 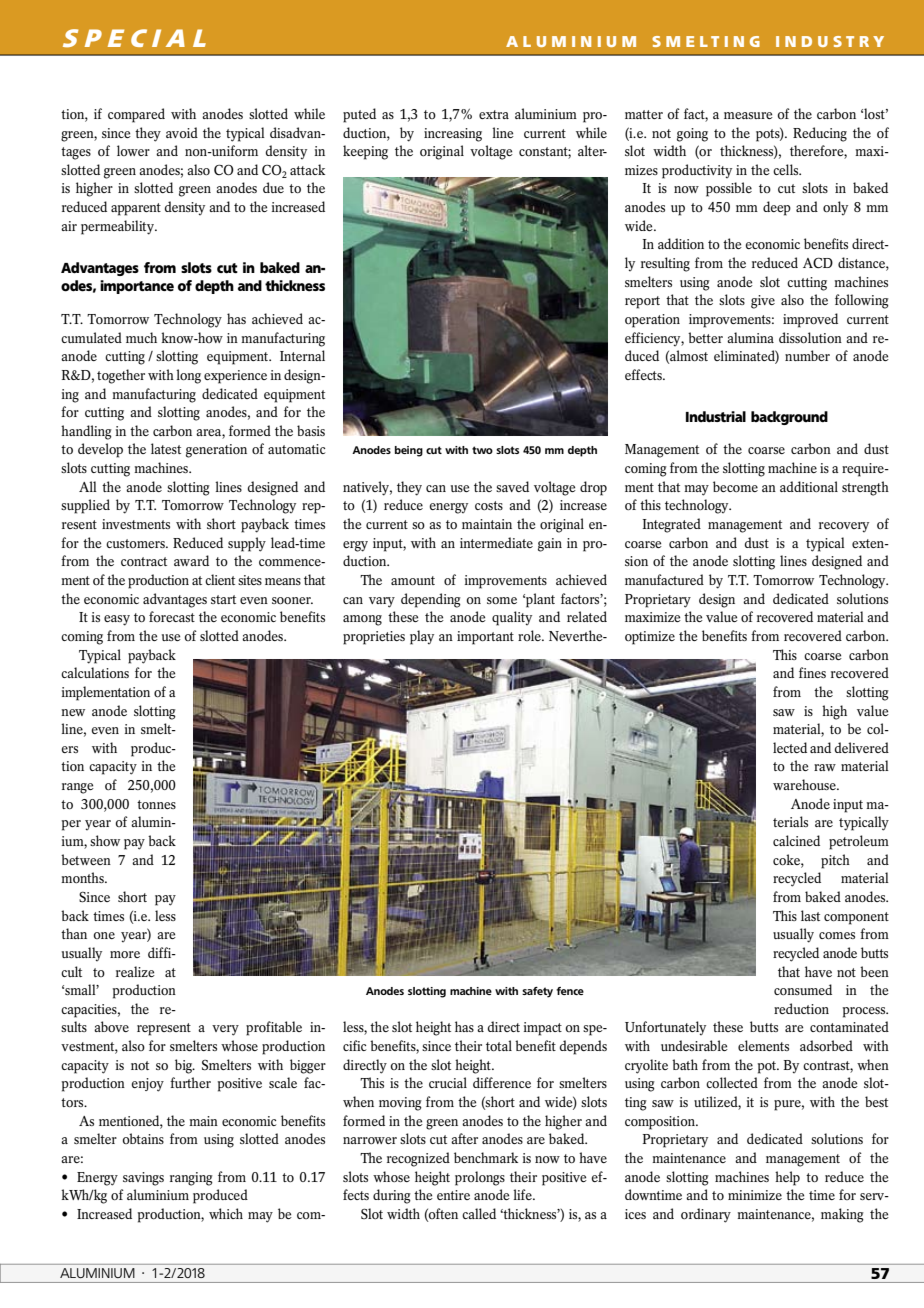 What do you see at coordinates (453, 135) in the screenshot?
I see `increasing` at bounding box center [453, 135].
